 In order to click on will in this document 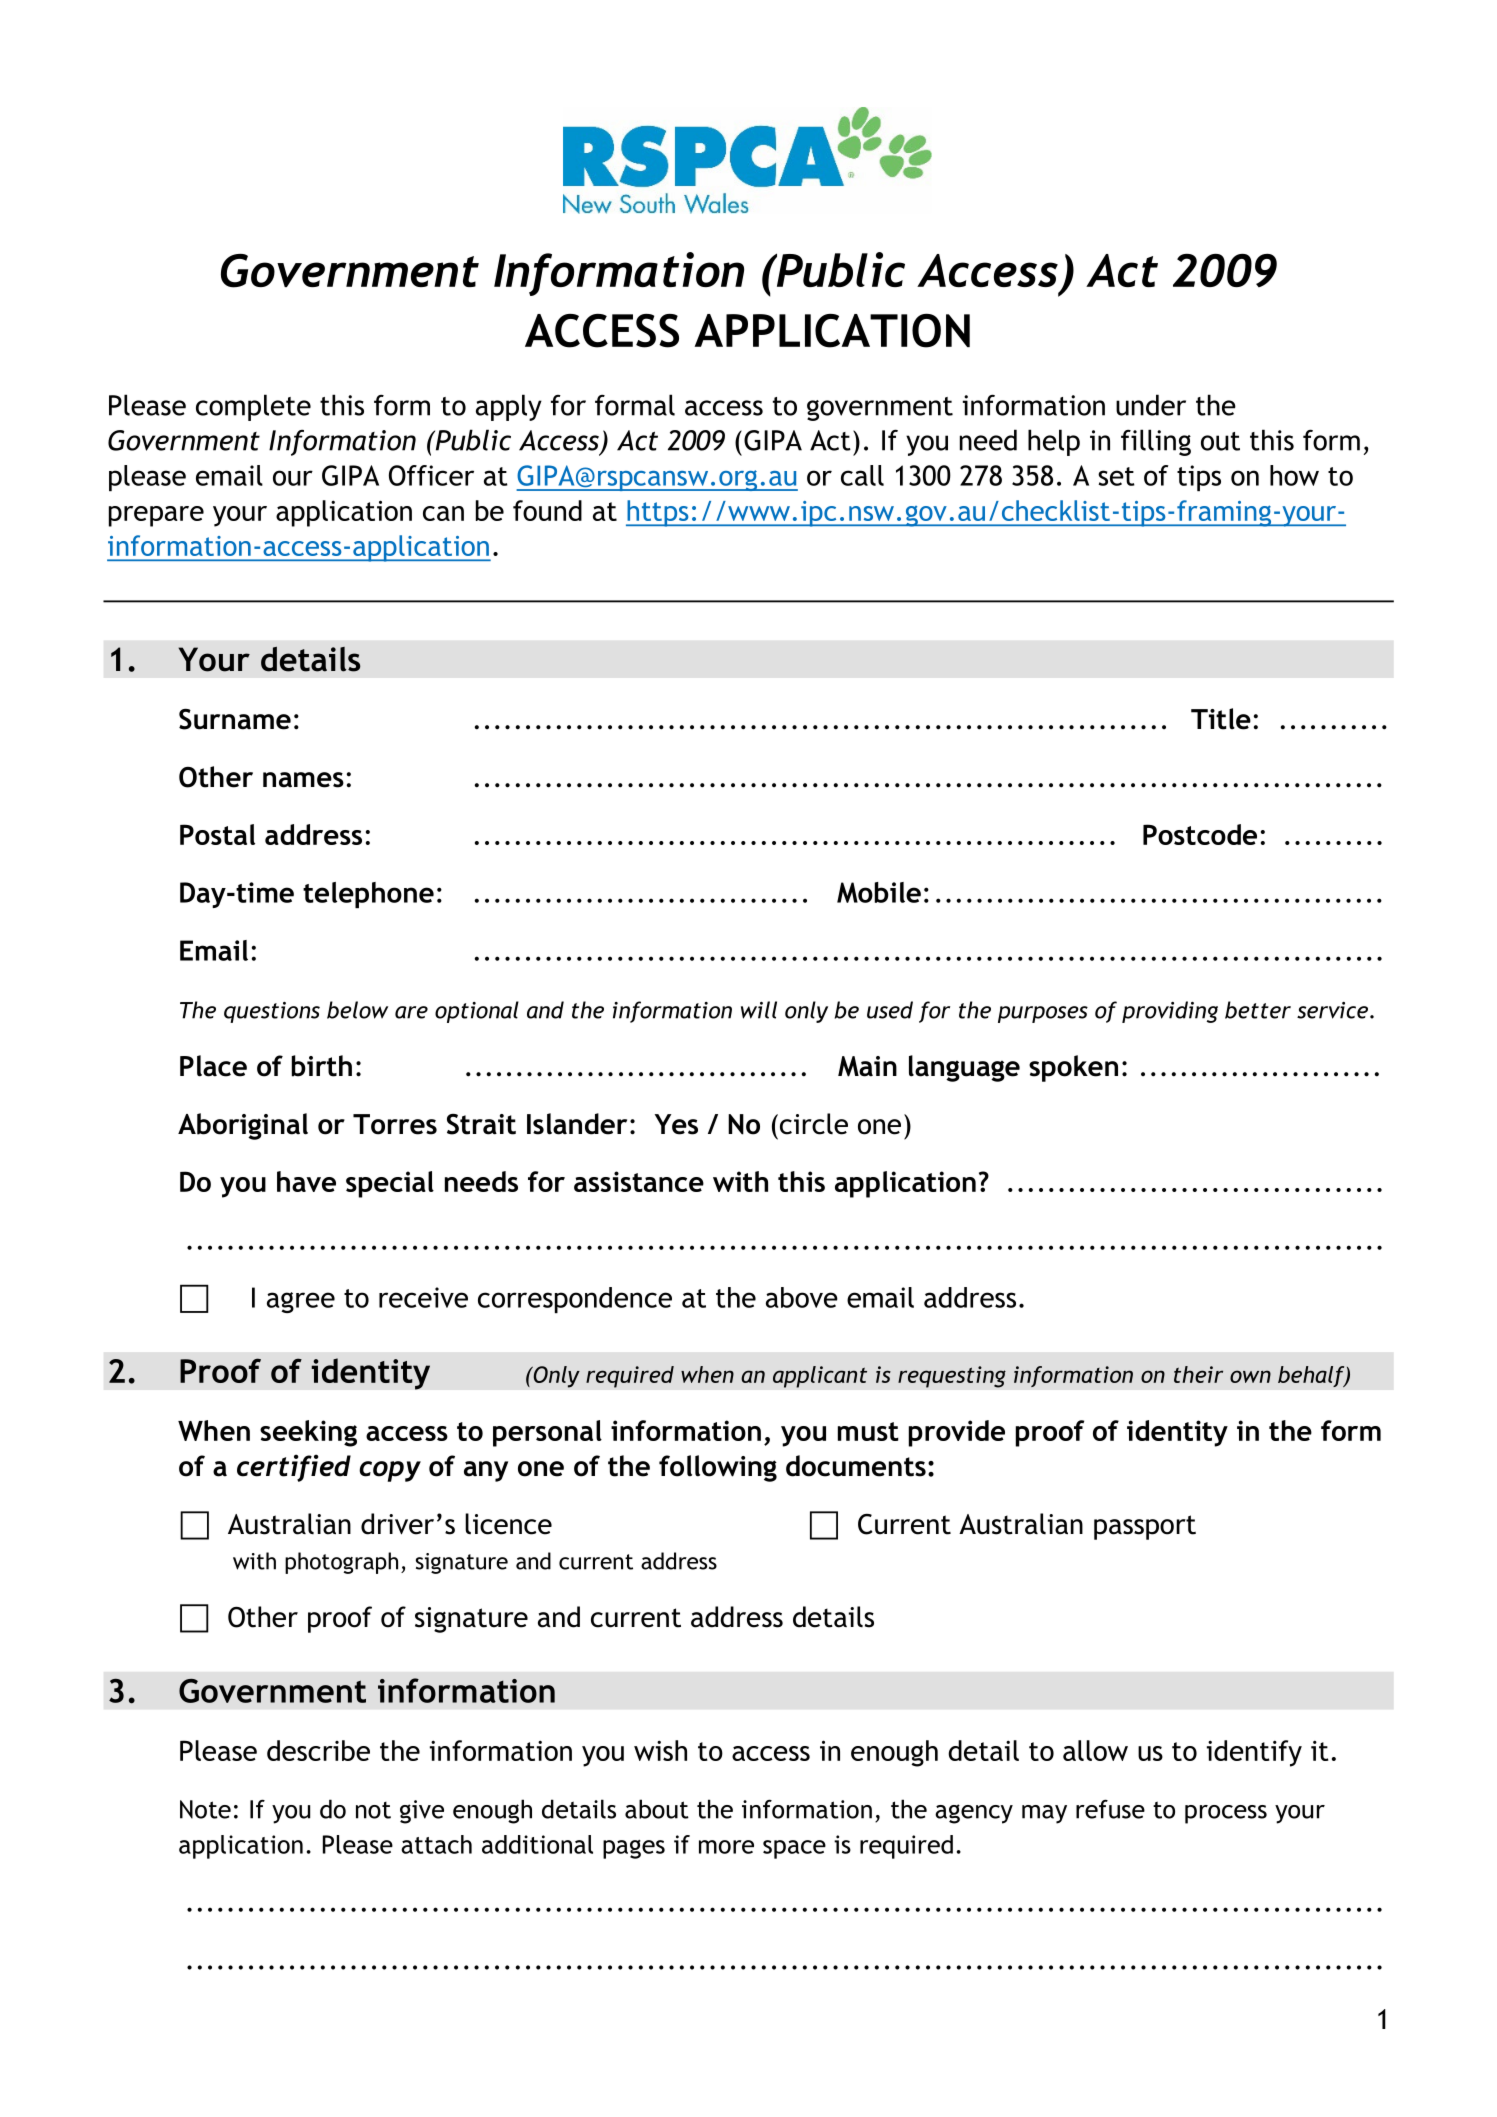, I will do `click(759, 1010)`.
